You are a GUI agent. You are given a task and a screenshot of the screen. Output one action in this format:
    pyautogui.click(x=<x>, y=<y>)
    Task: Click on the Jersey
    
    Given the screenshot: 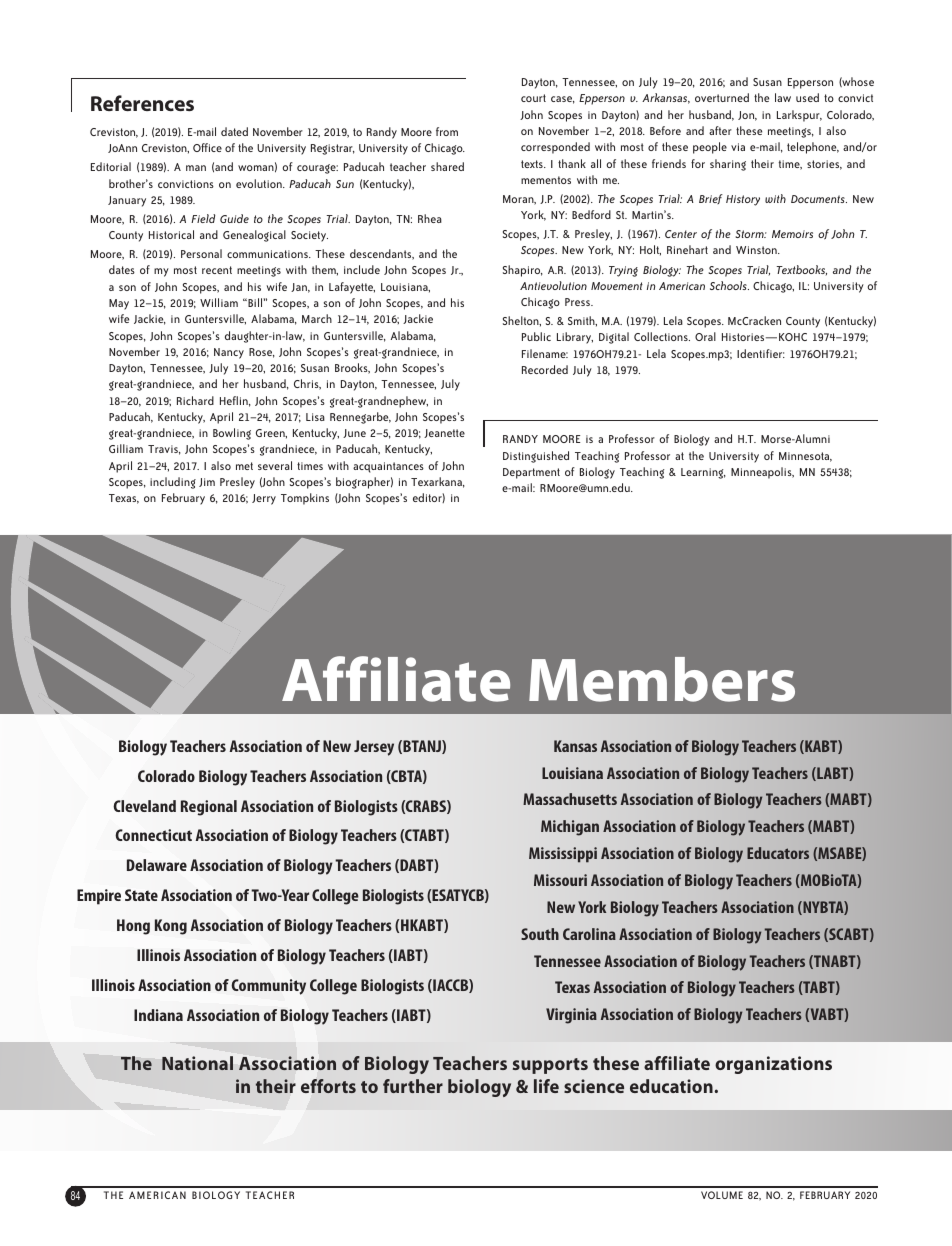 What is the action you would take?
    pyautogui.click(x=374, y=748)
